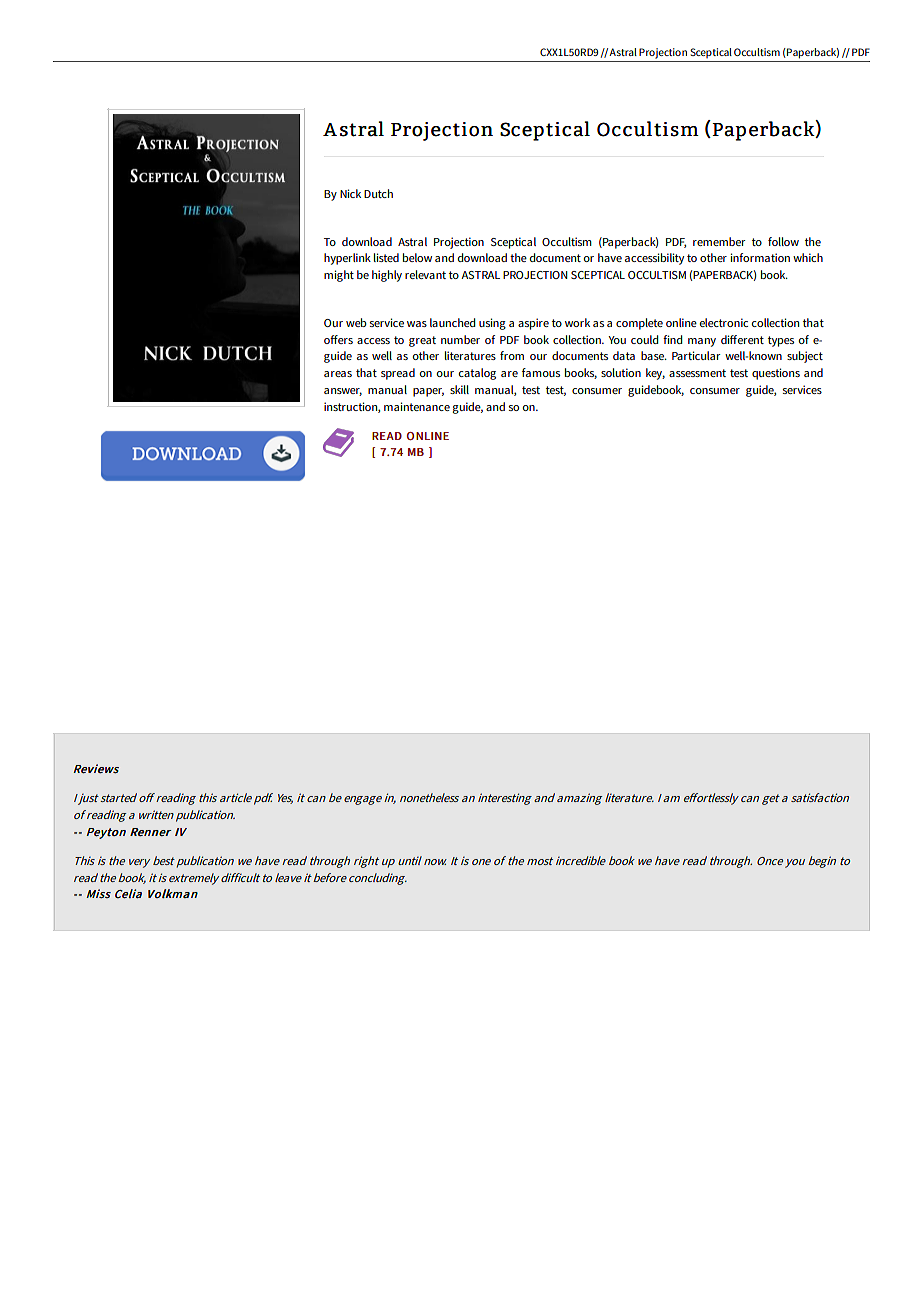 The image size is (924, 1308). I want to click on information, so click(760, 257).
